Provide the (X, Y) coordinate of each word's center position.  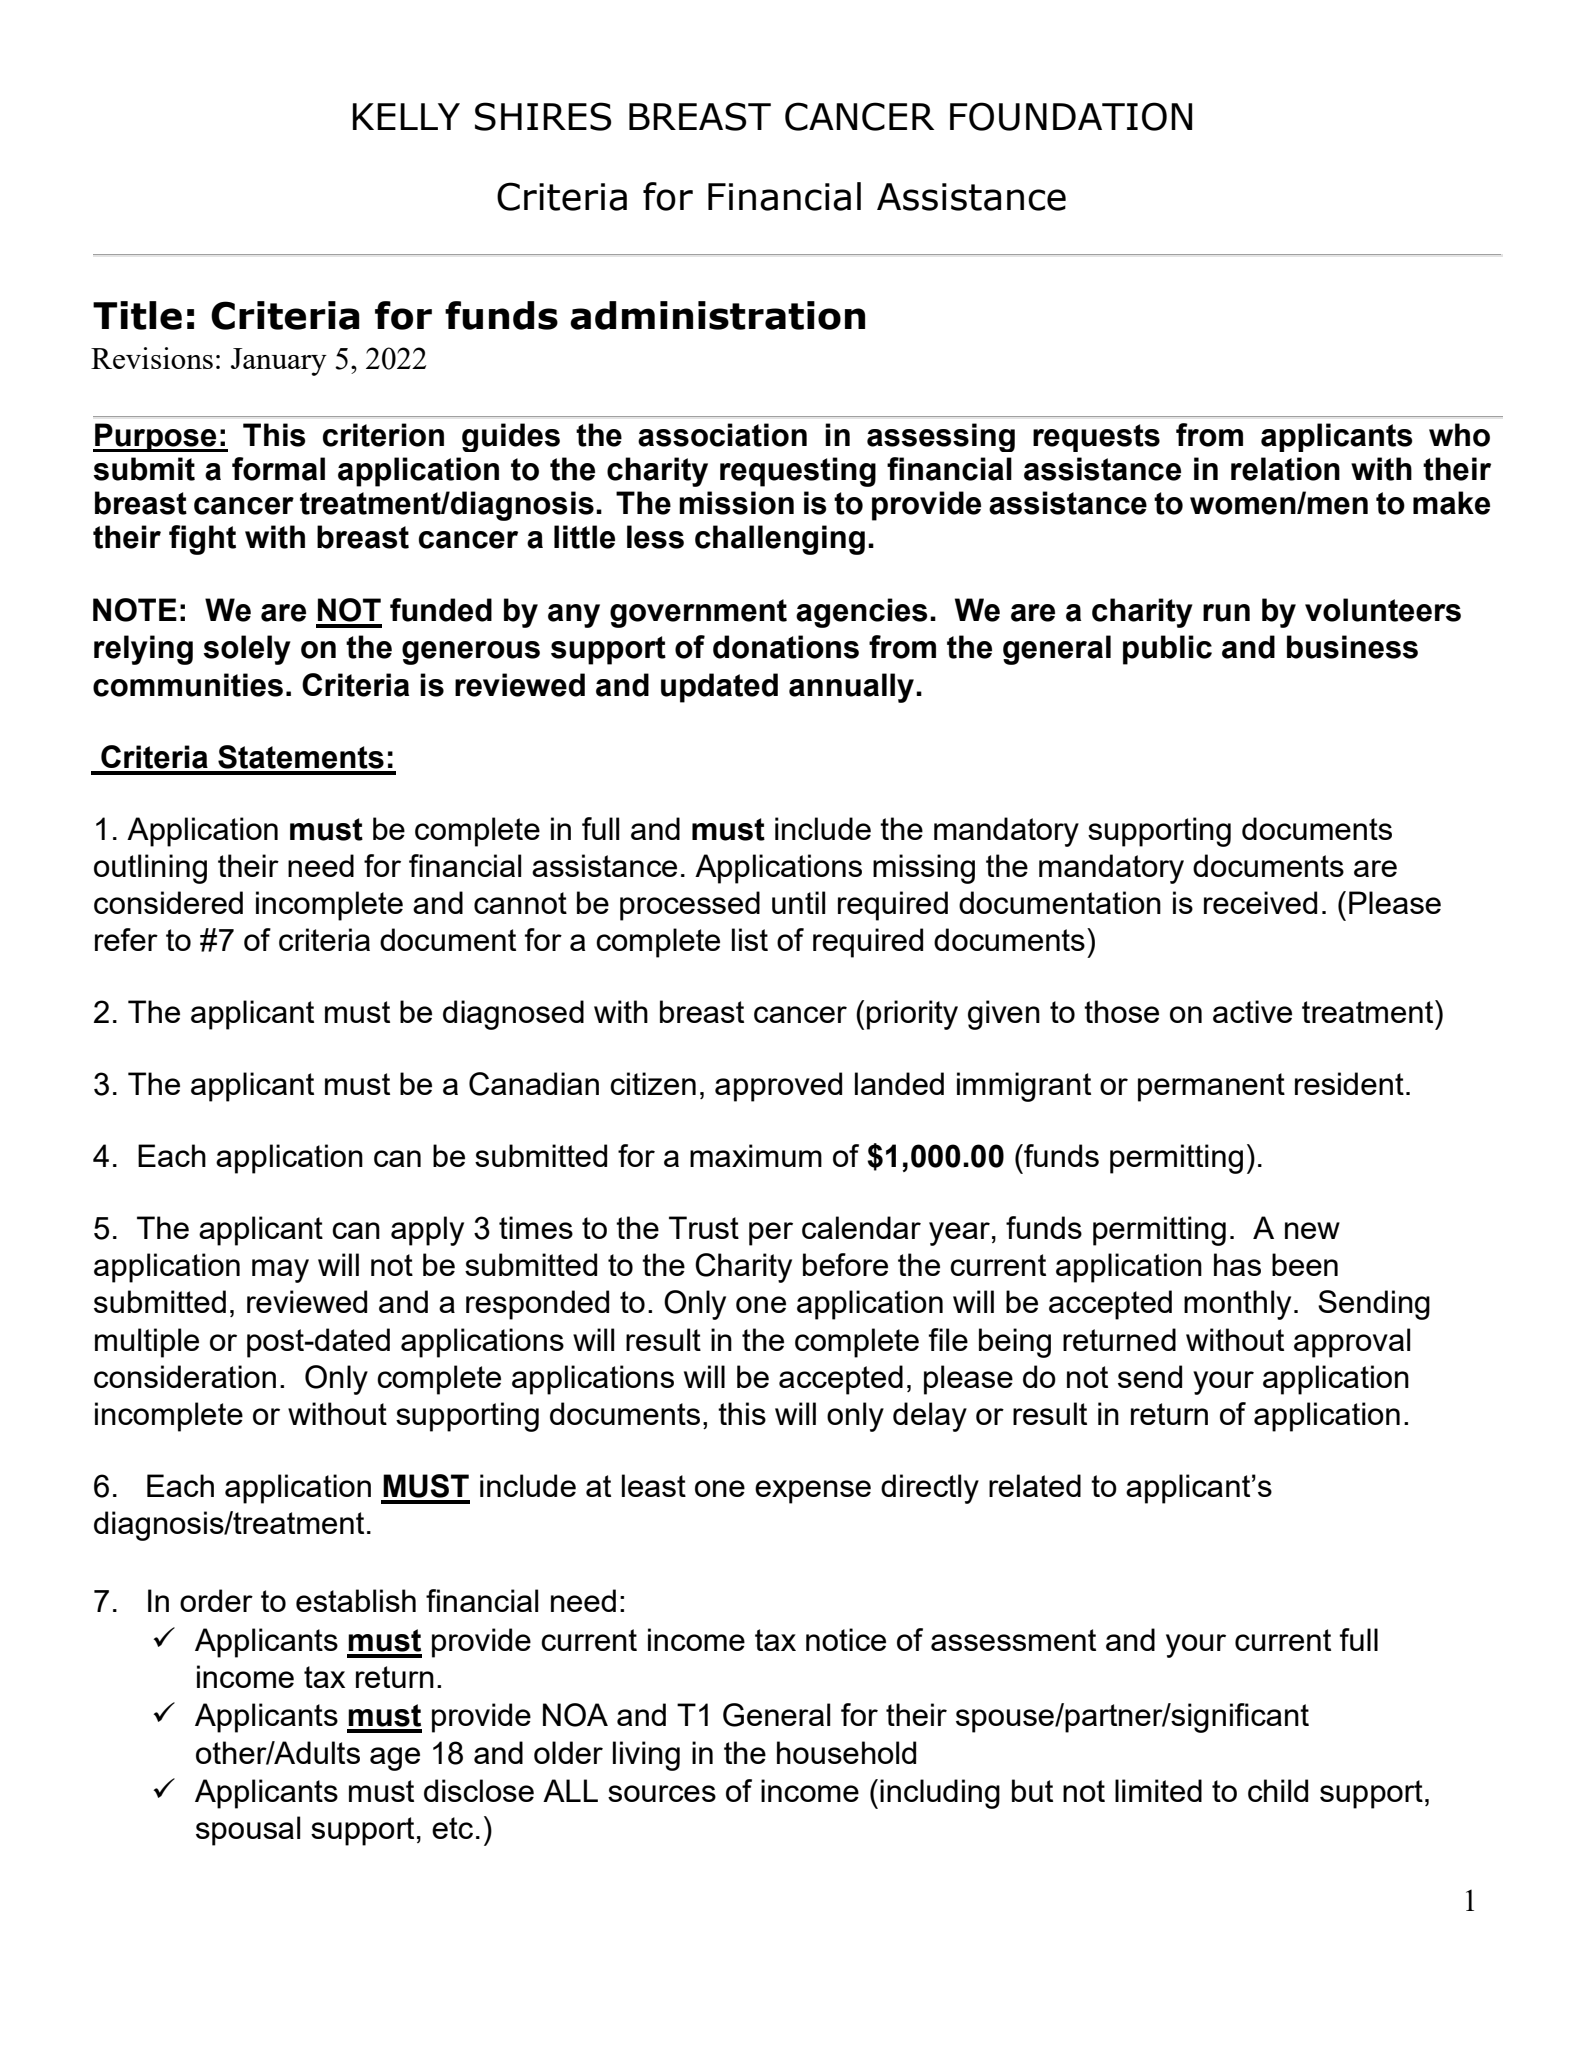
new (1312, 1230)
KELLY (406, 116)
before (845, 1264)
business (1352, 647)
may (280, 1271)
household (846, 1752)
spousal (248, 1831)
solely (247, 650)
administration (717, 315)
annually (853, 688)
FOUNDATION (1071, 116)
